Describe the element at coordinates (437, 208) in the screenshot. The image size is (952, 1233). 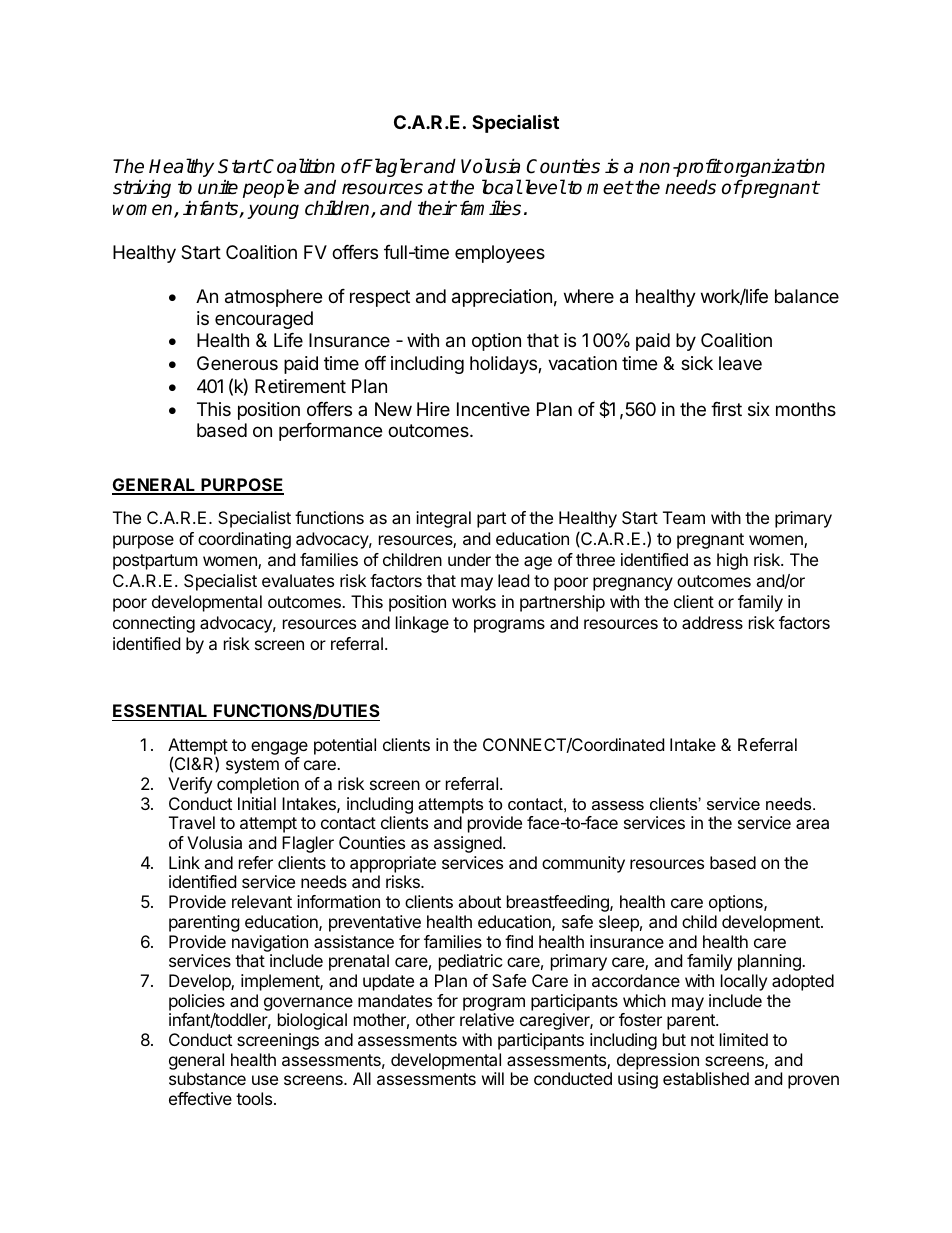
I see `their` at that location.
